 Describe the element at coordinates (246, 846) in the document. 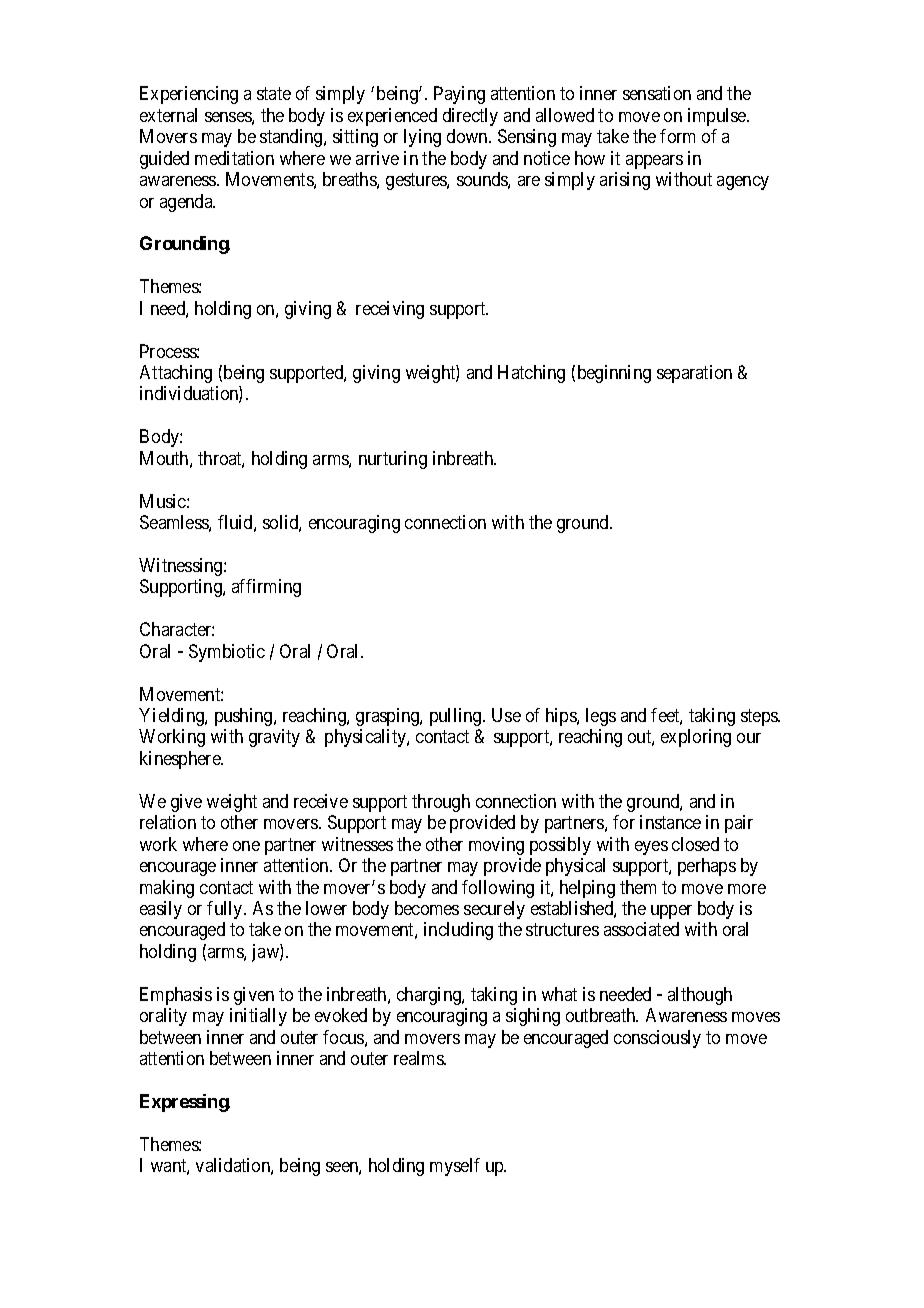

I see `one` at that location.
